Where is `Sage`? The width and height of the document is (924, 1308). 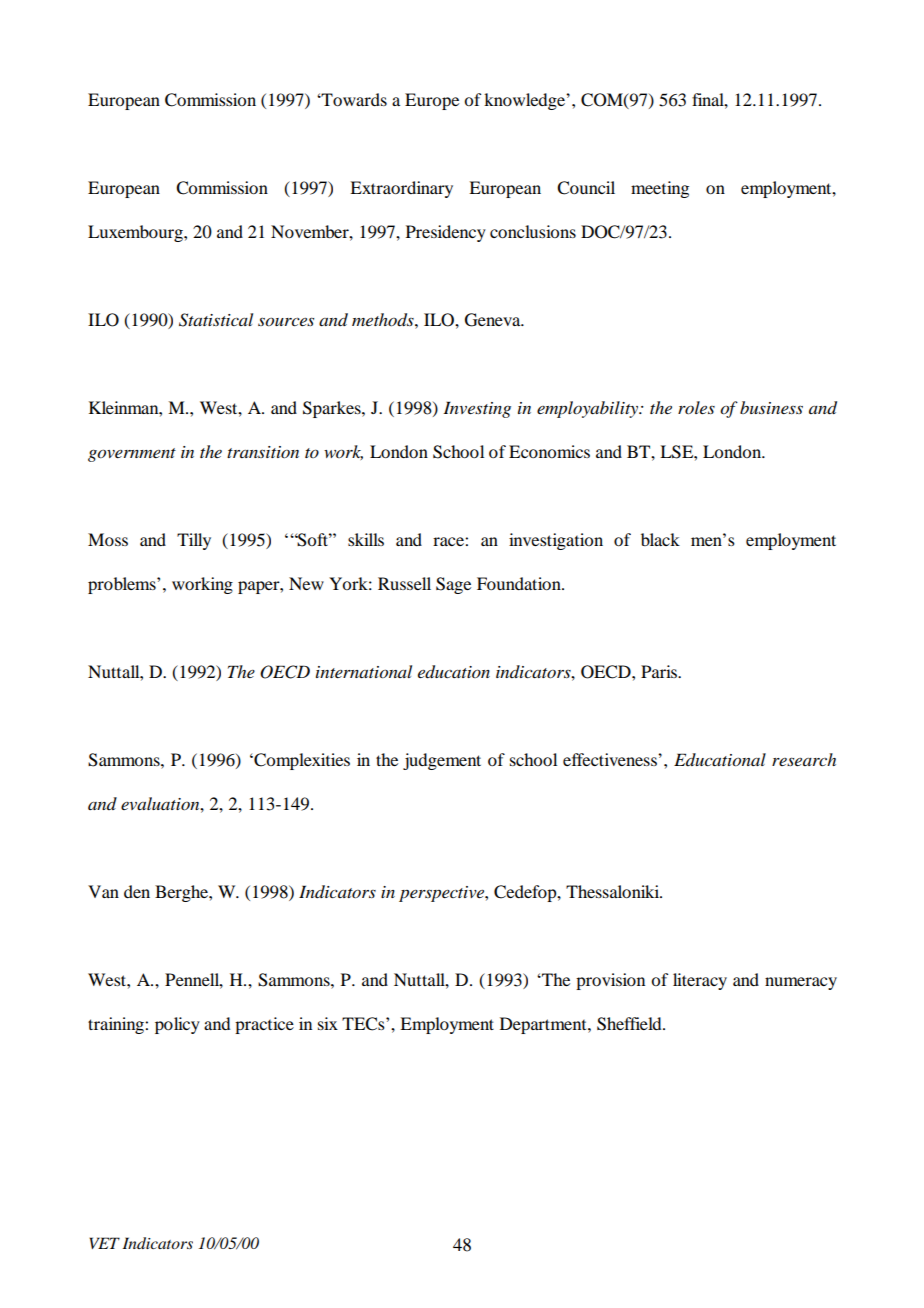 Sage is located at coordinates (453, 585).
